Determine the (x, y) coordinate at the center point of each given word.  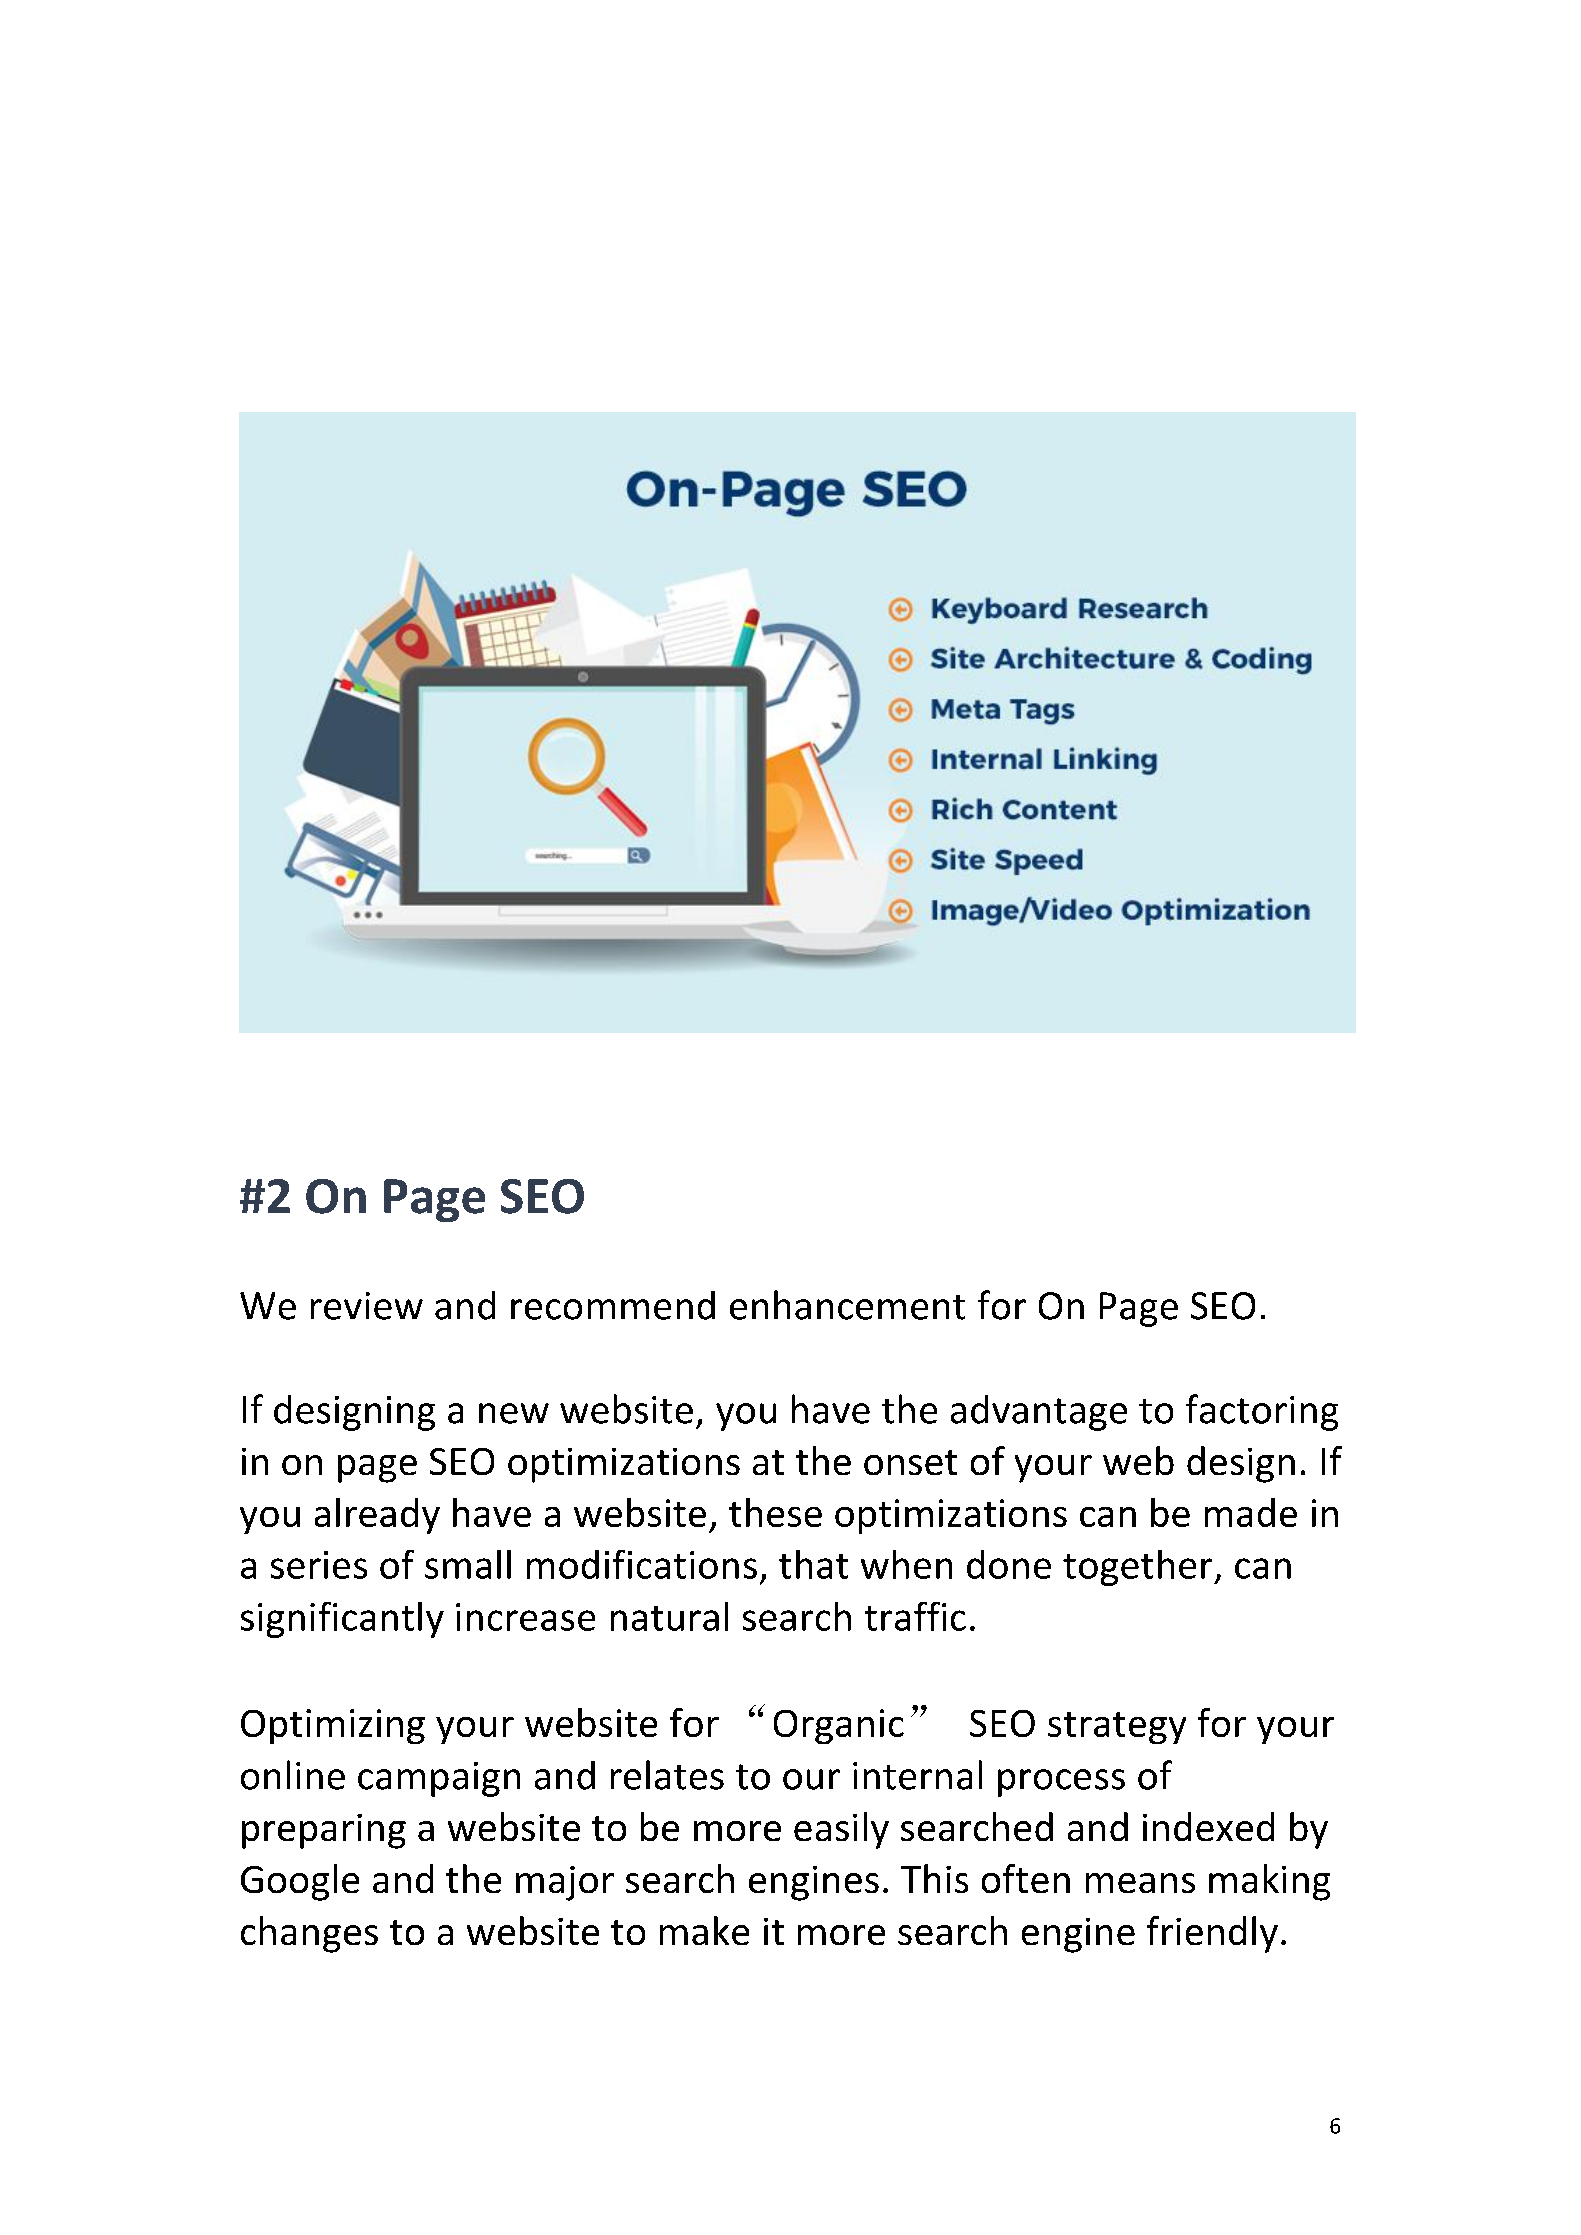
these (775, 1512)
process (1061, 1783)
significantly (342, 1620)
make (704, 1930)
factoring (1262, 1412)
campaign (439, 1779)
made (1251, 1512)
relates (667, 1775)
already (377, 1516)
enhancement (847, 1305)
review (367, 1306)
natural (669, 1616)
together (1139, 1568)
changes (309, 1934)
